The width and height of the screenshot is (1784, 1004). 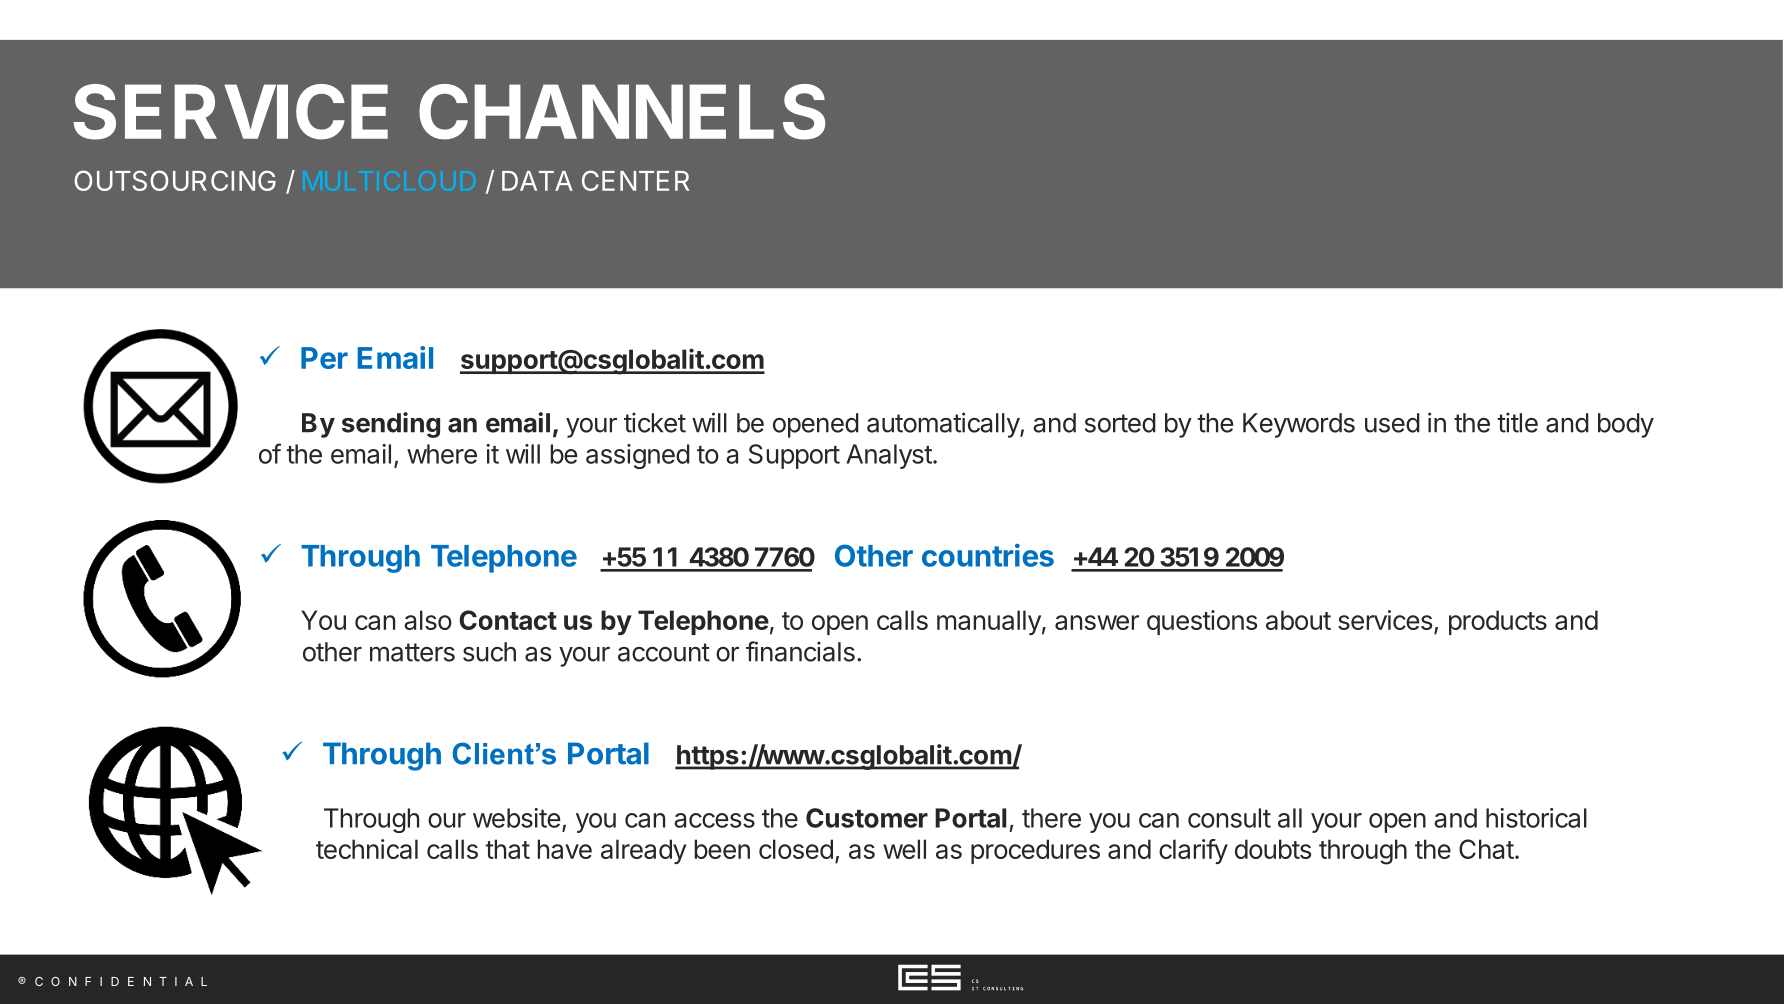 What do you see at coordinates (635, 180) in the screenshot?
I see `CENTER` at bounding box center [635, 180].
